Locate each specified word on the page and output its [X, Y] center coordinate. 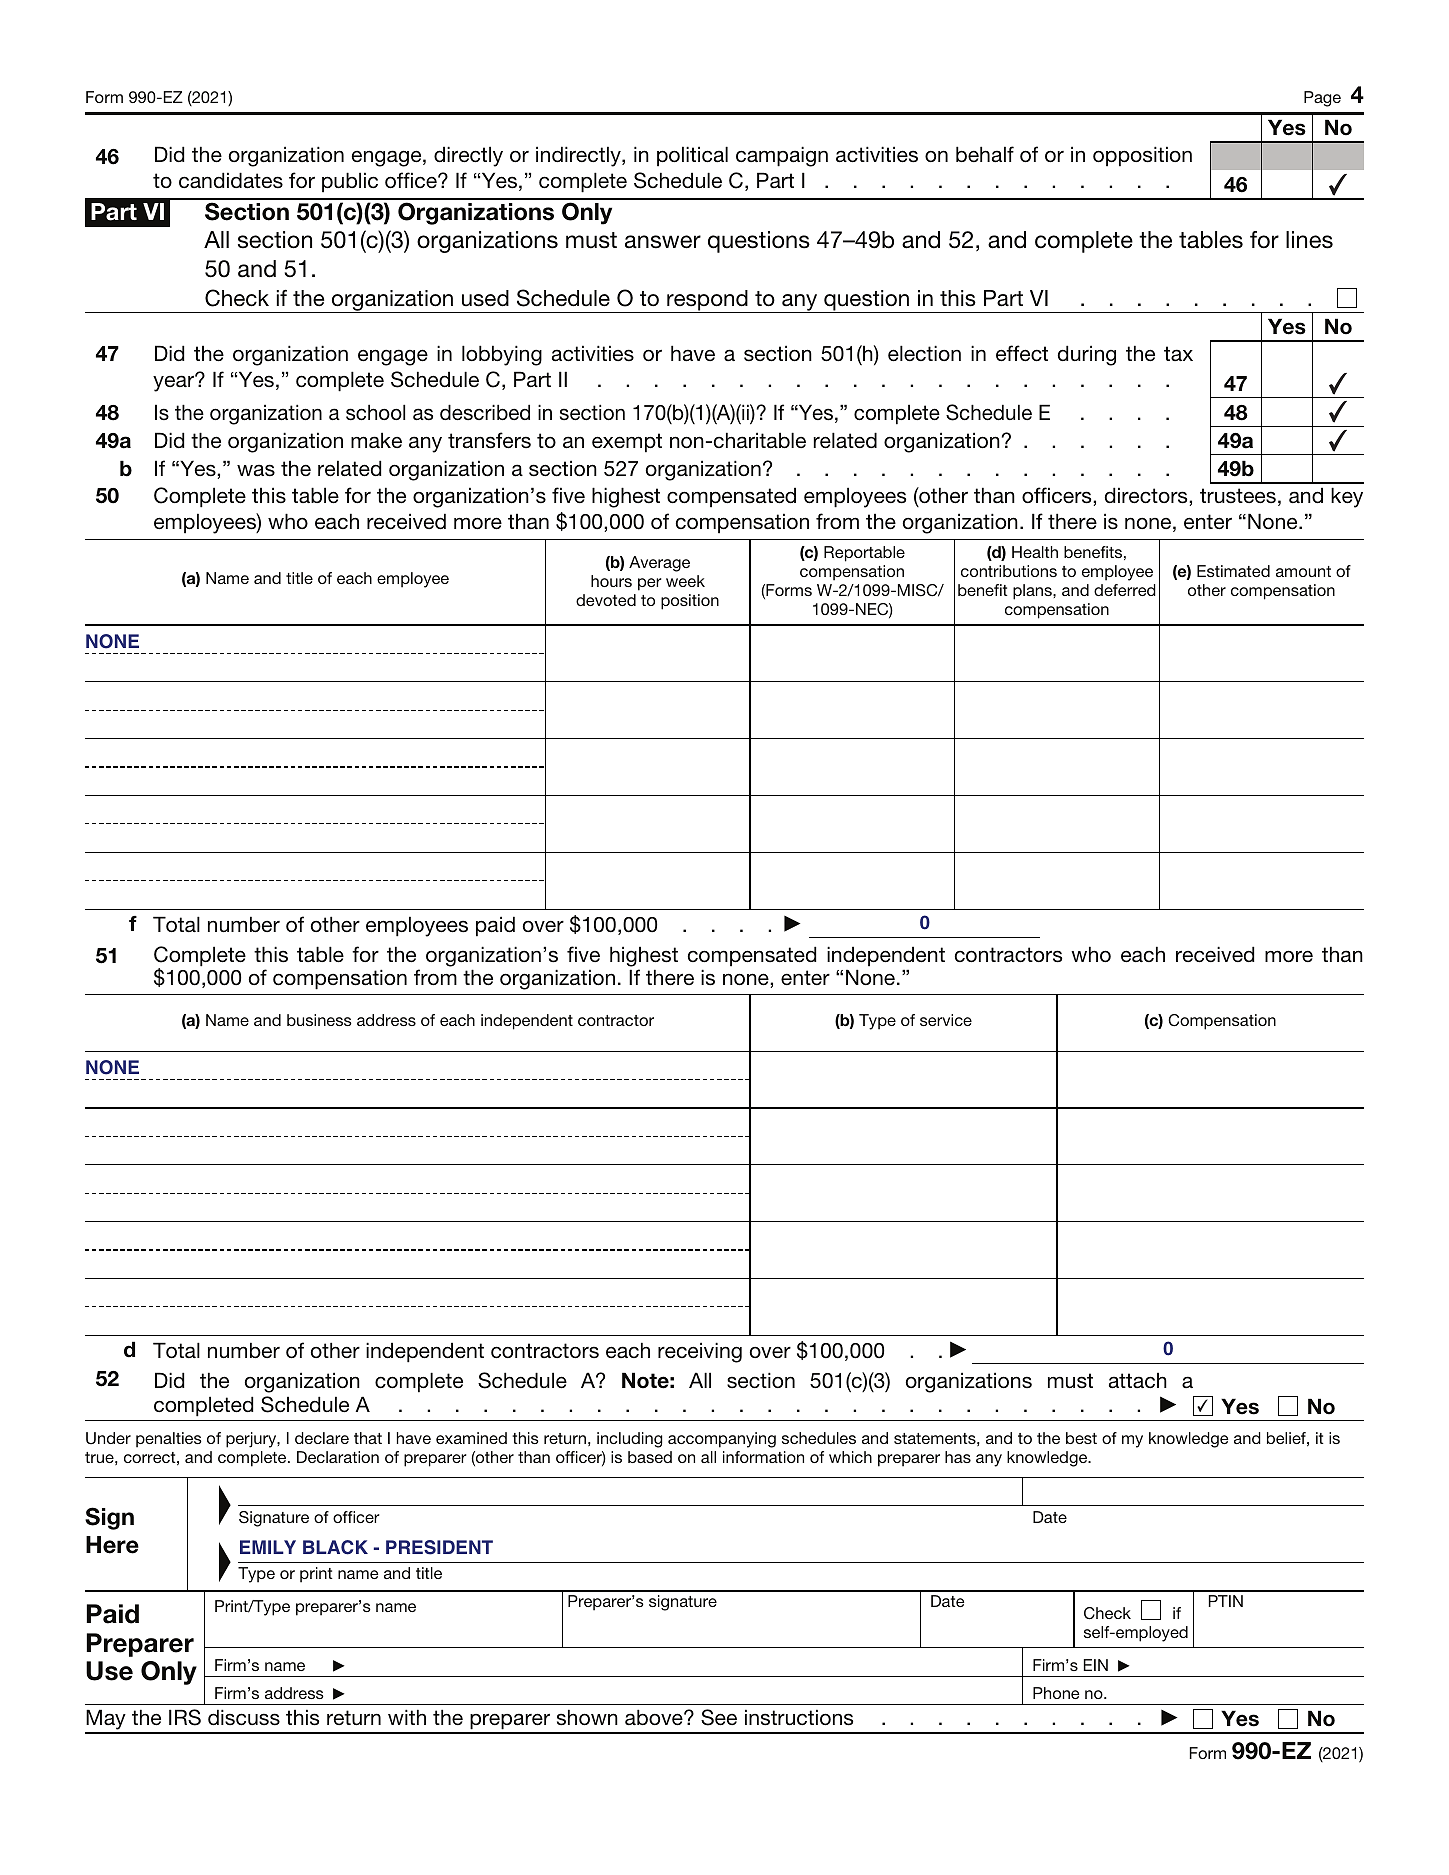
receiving [700, 1352]
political [692, 156]
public [350, 182]
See [719, 1717]
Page [1322, 99]
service [946, 1020]
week [685, 581]
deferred [1125, 590]
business [319, 1020]
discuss [244, 1717]
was [256, 470]
